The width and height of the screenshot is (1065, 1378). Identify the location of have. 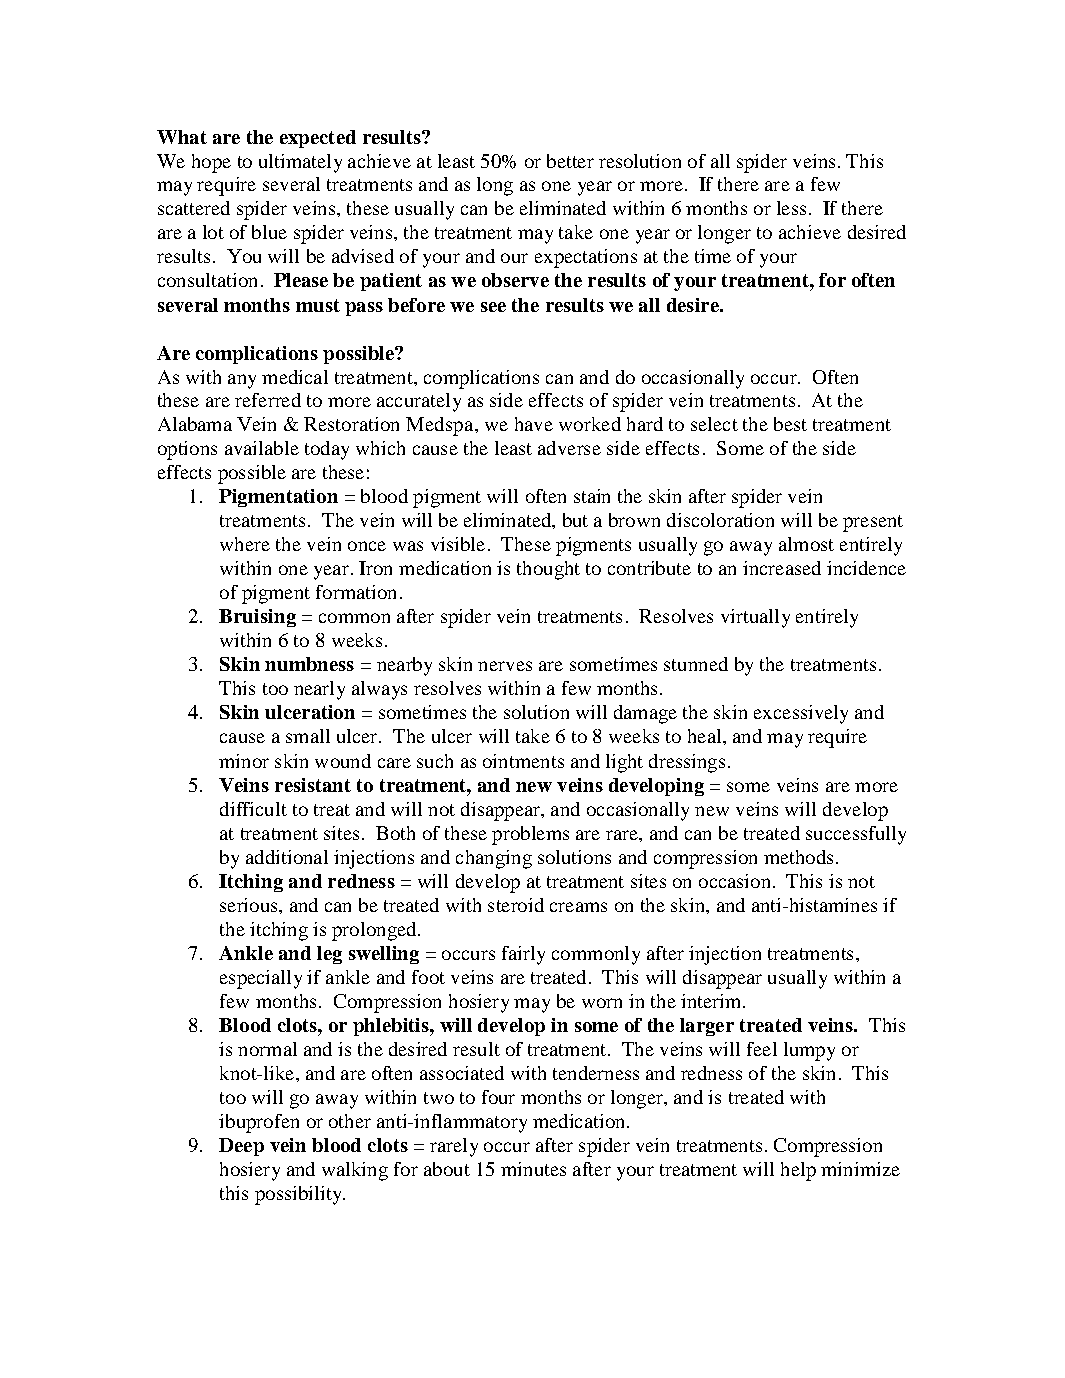
(534, 424).
